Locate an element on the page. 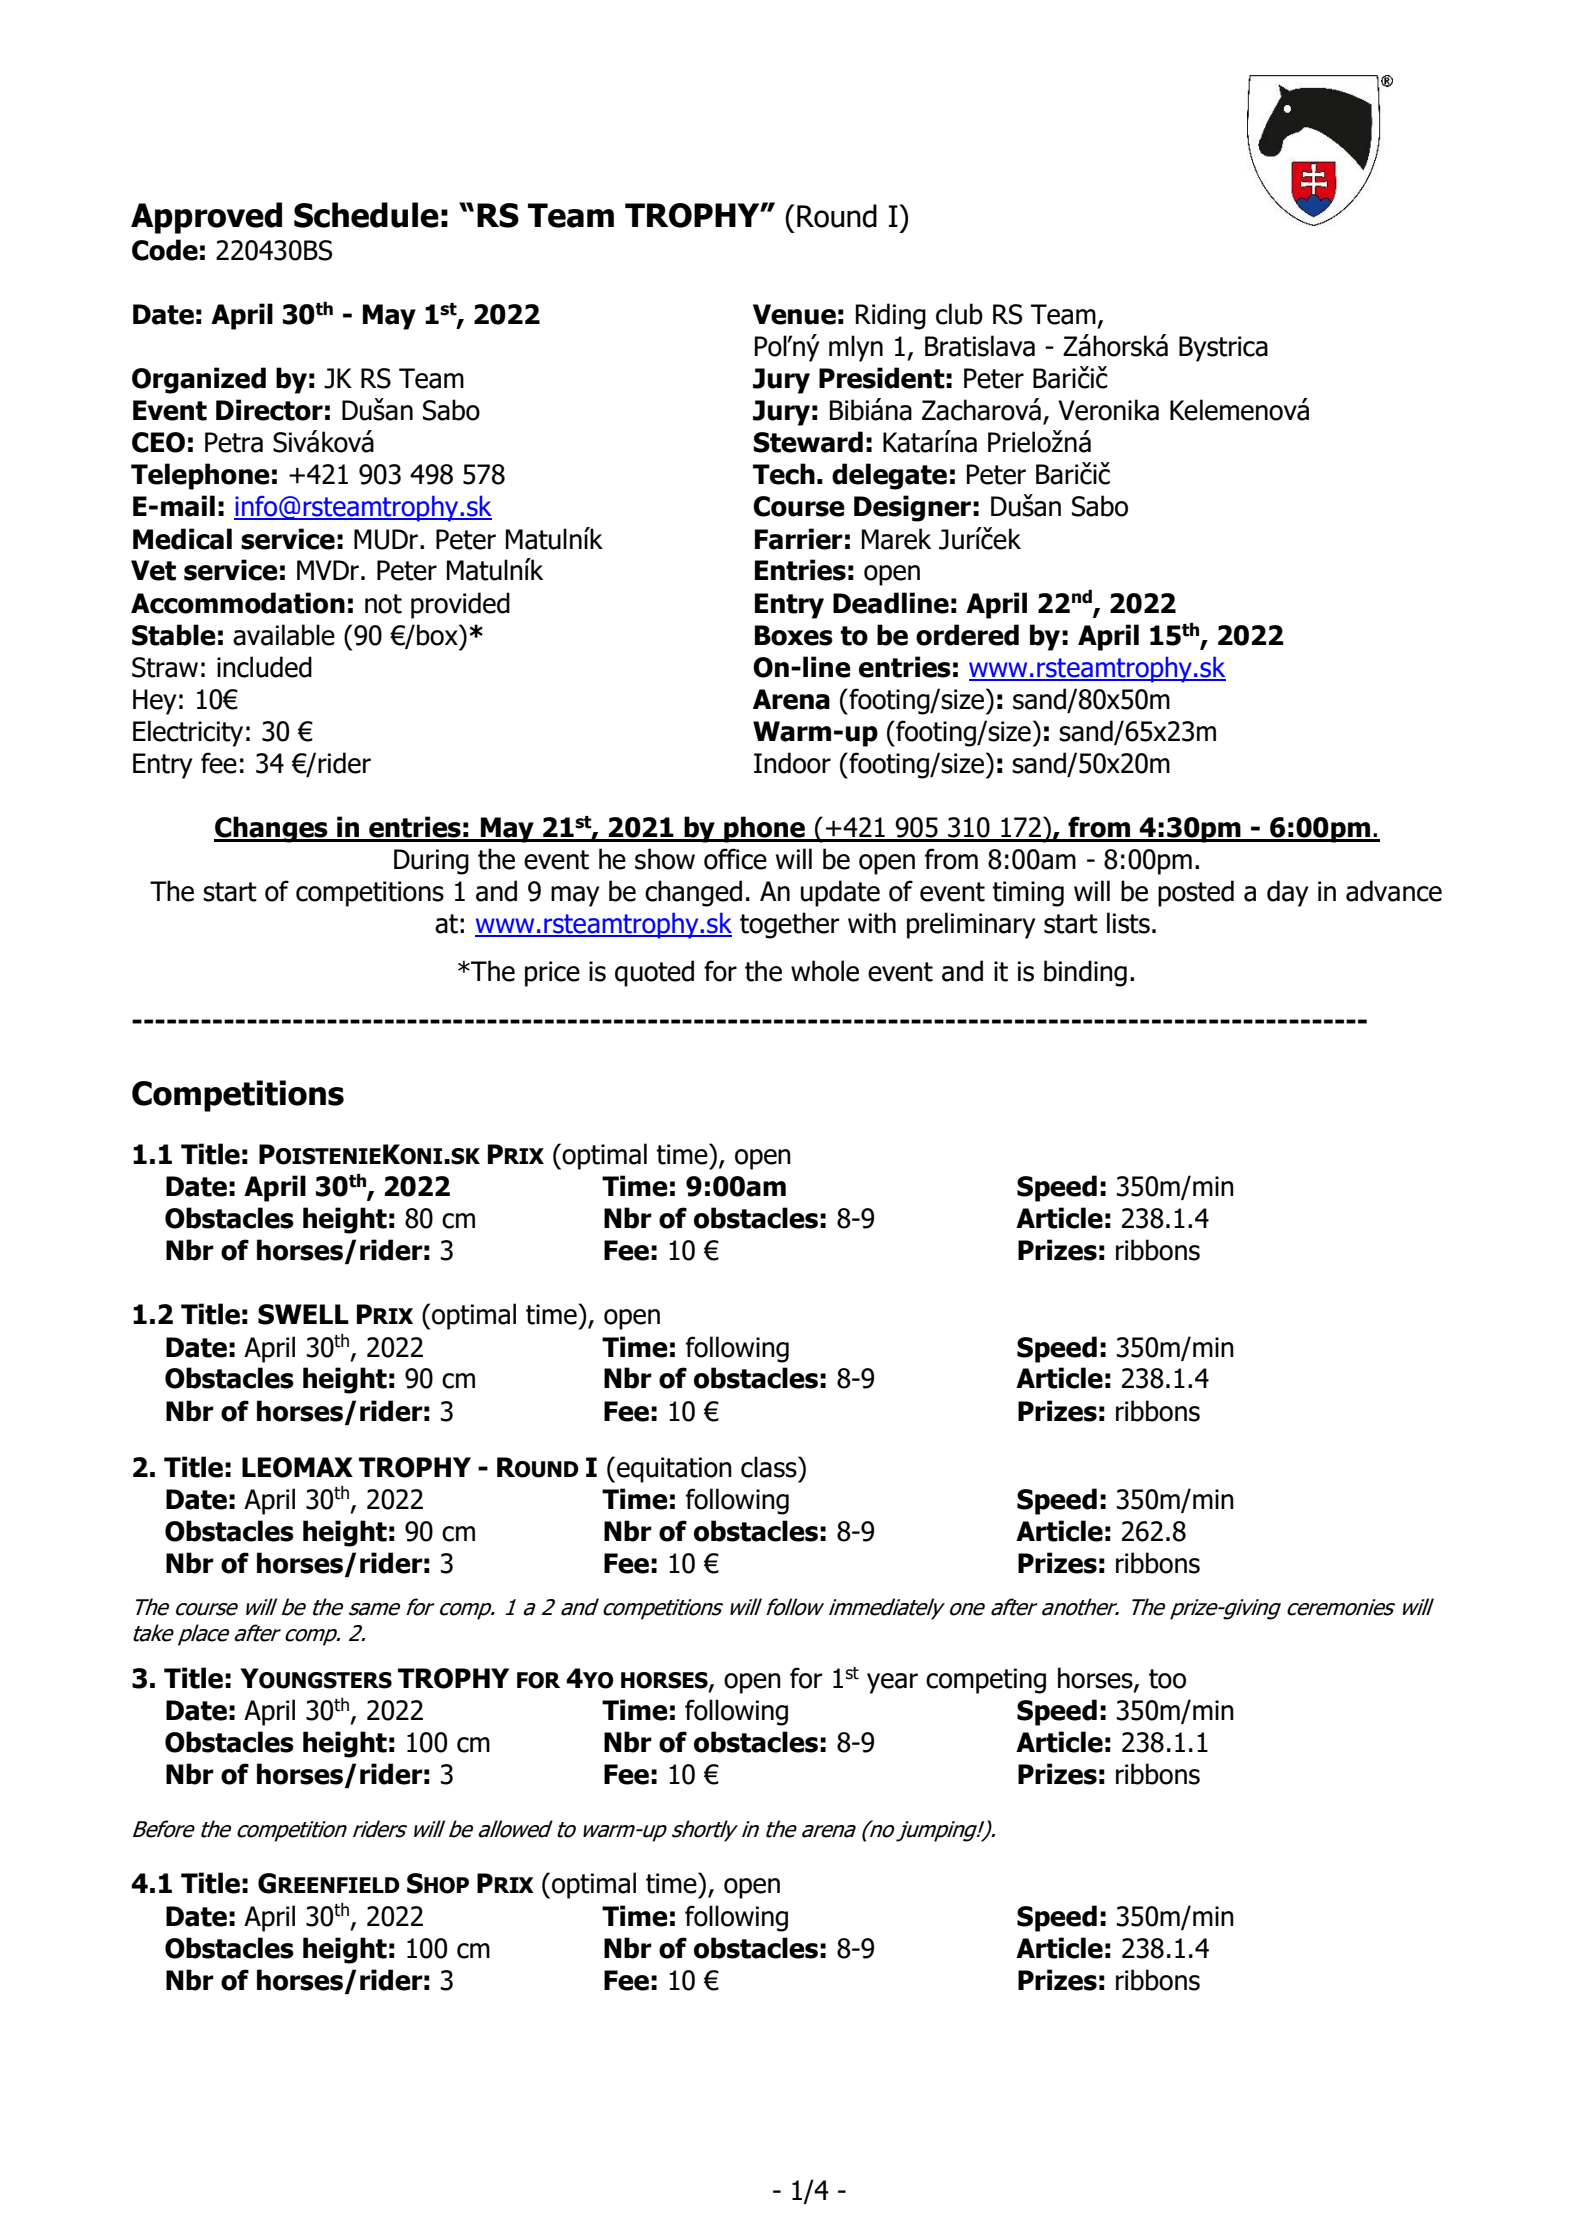 This image has width=1581, height=2236. During is located at coordinates (431, 862).
